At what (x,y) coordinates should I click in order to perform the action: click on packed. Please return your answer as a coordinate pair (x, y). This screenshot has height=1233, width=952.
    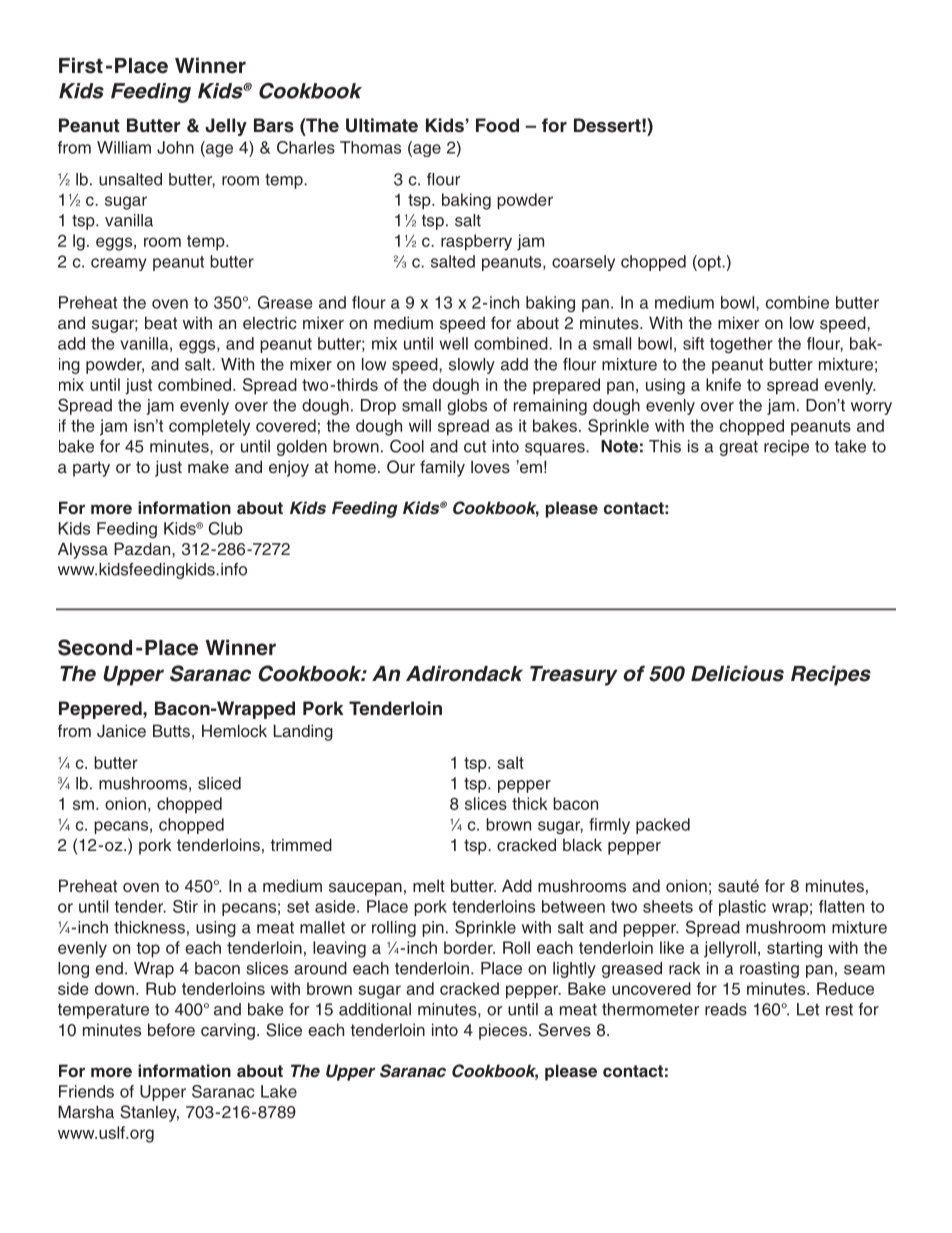
    Looking at the image, I should click on (663, 826).
